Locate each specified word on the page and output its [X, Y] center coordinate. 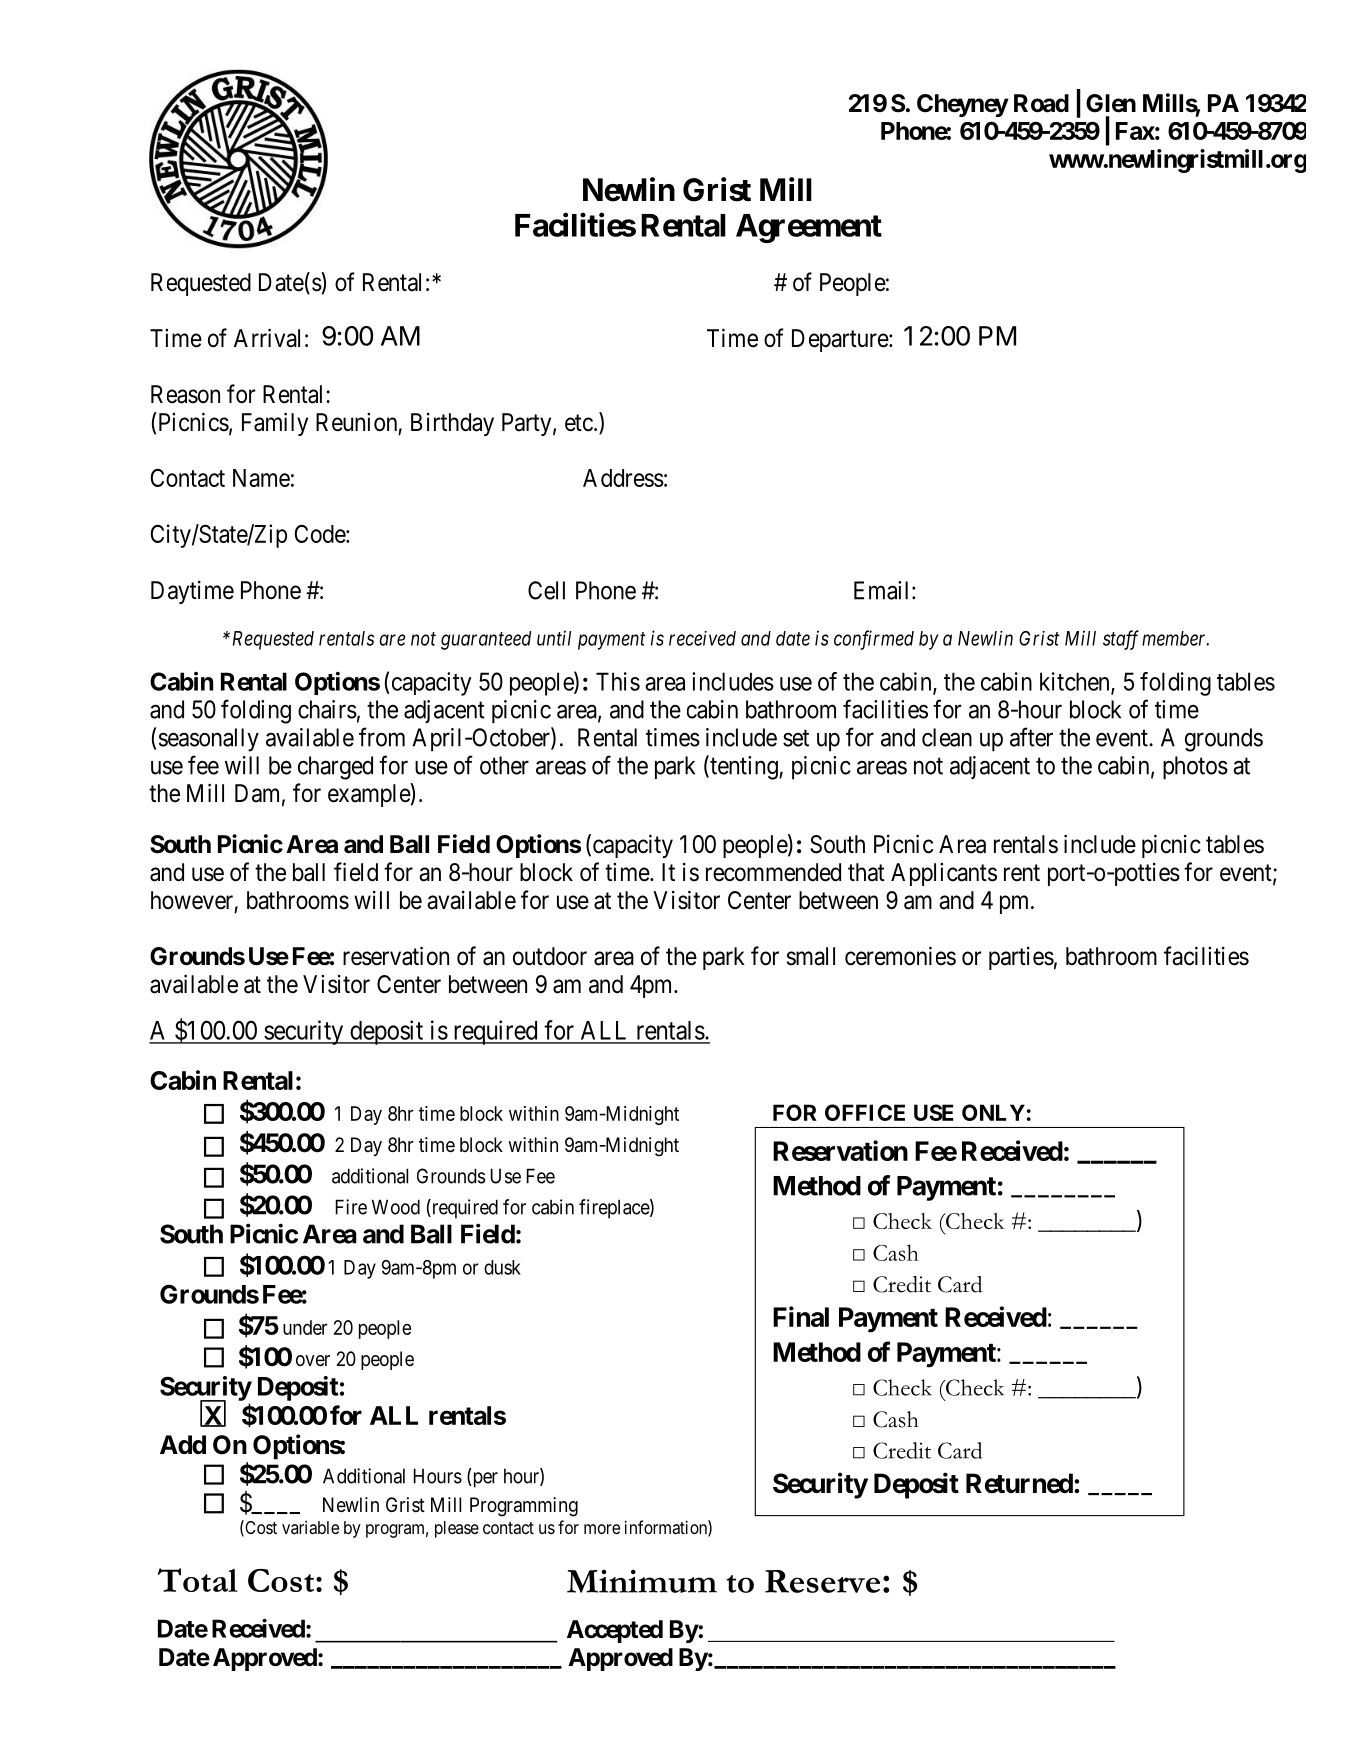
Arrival [267, 338]
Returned [1019, 1483]
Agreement [809, 228]
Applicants [944, 874]
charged [335, 768]
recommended [773, 872]
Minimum [642, 1581]
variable [310, 1527]
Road [1041, 103]
